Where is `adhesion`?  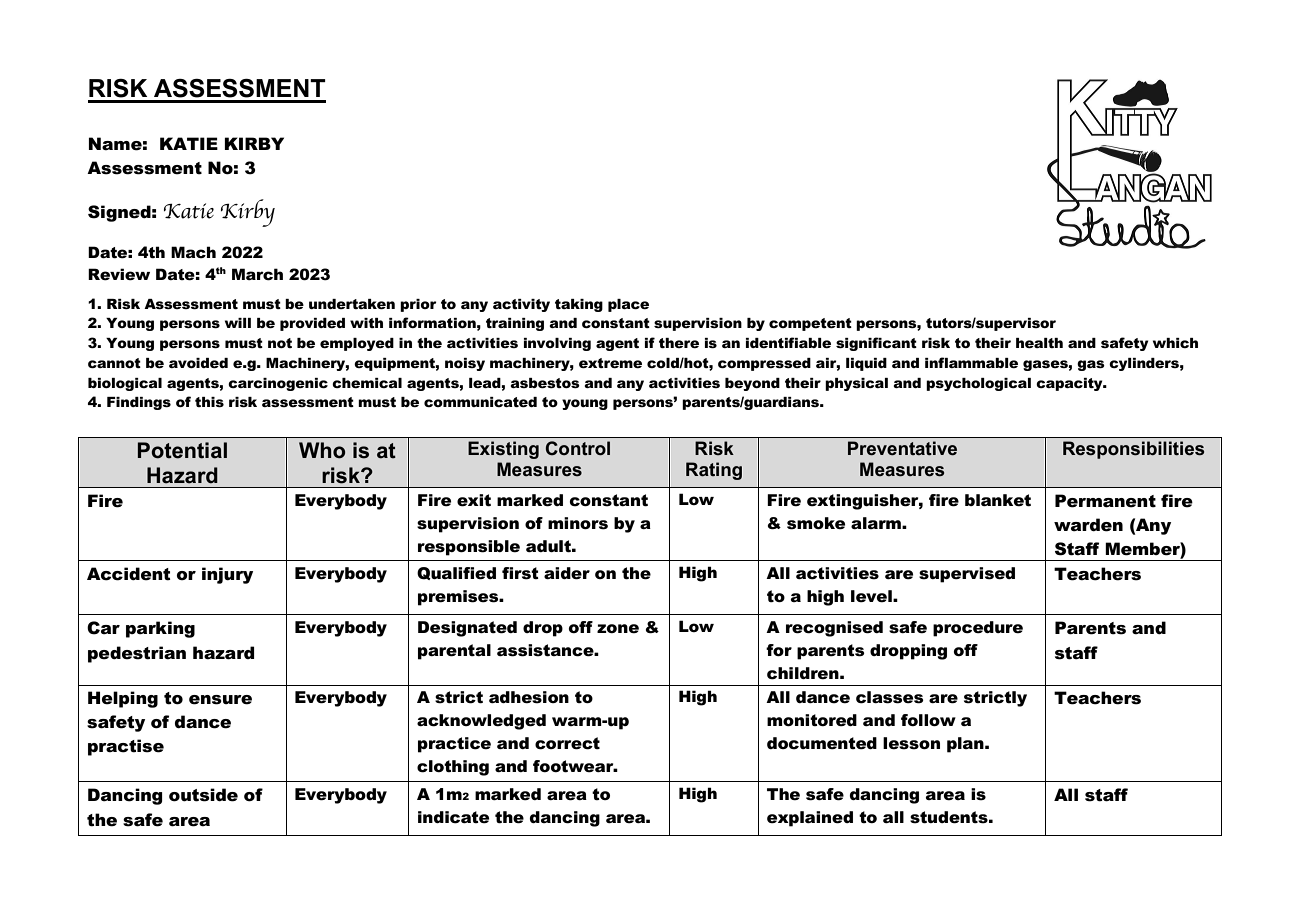
adhesion is located at coordinates (529, 697).
